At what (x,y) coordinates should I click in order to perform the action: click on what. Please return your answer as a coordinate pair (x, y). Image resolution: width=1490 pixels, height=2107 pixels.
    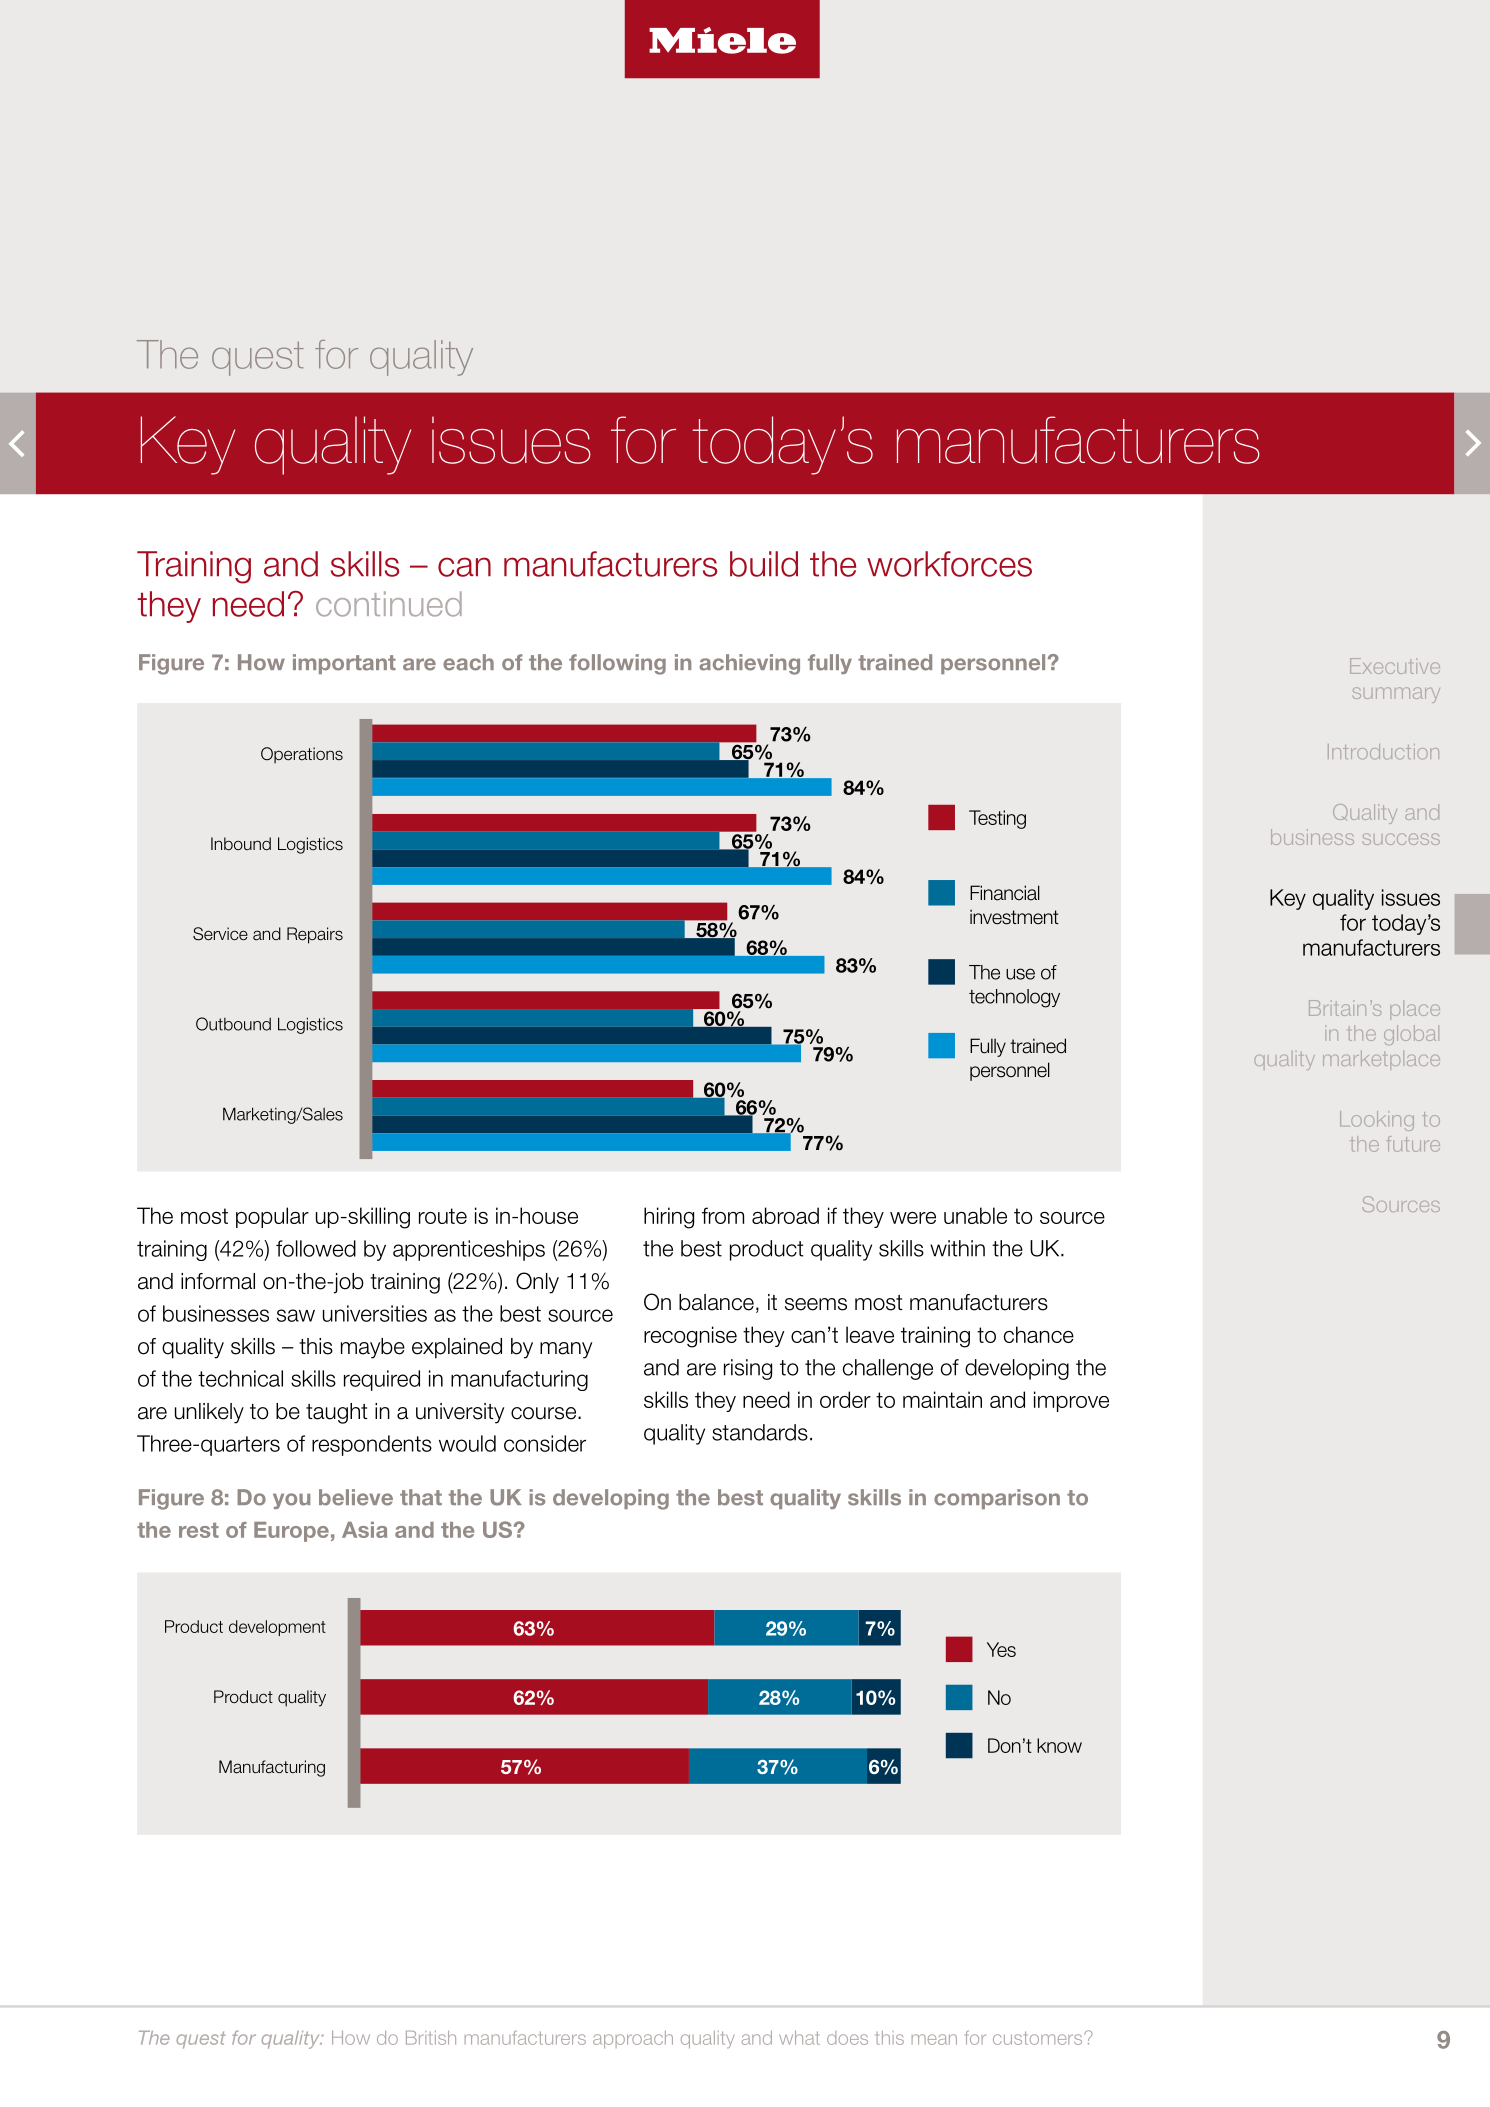
    Looking at the image, I should click on (799, 2038).
